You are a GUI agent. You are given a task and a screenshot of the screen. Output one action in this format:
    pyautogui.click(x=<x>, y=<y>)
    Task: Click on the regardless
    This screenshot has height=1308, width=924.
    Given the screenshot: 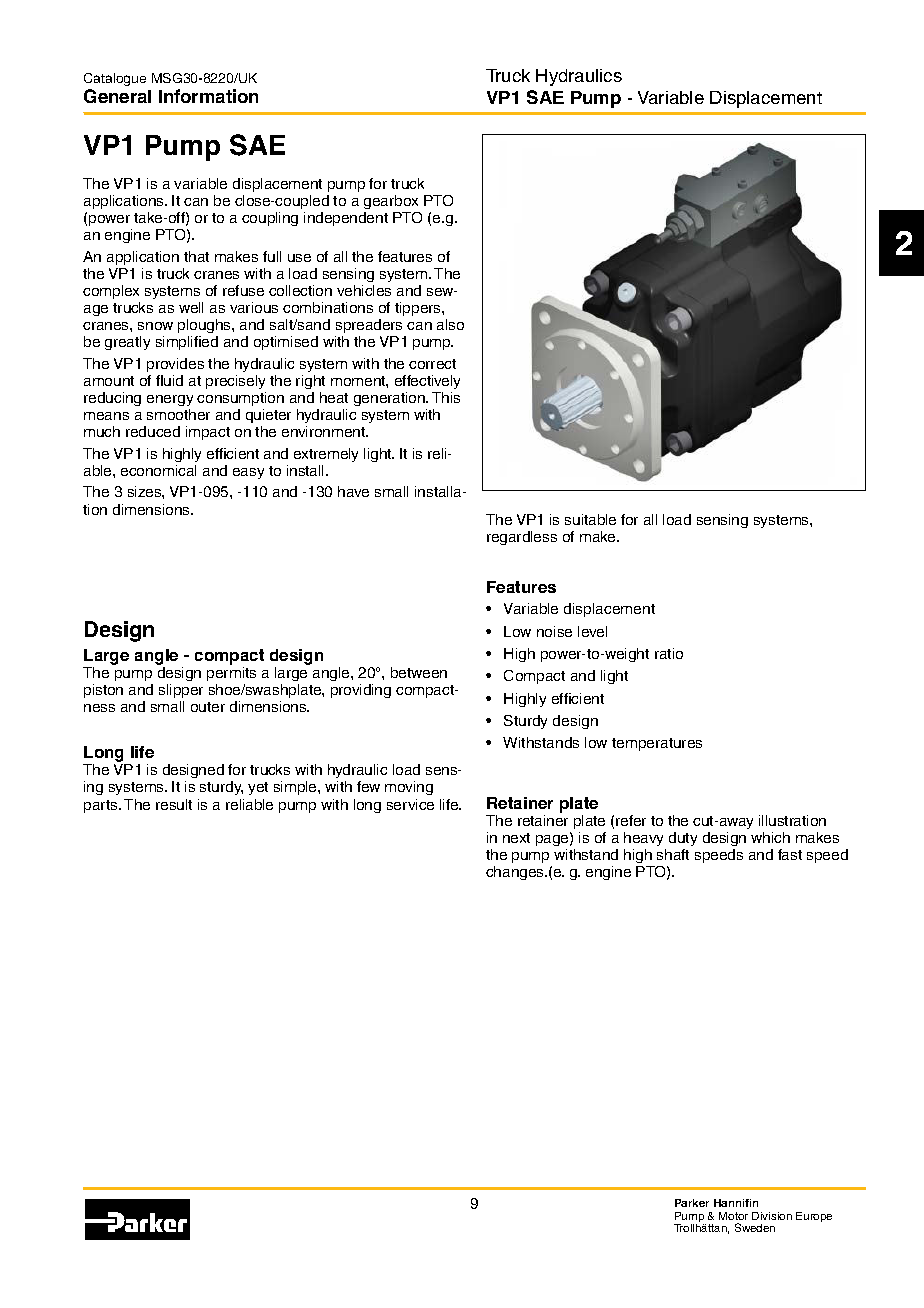 What is the action you would take?
    pyautogui.click(x=522, y=538)
